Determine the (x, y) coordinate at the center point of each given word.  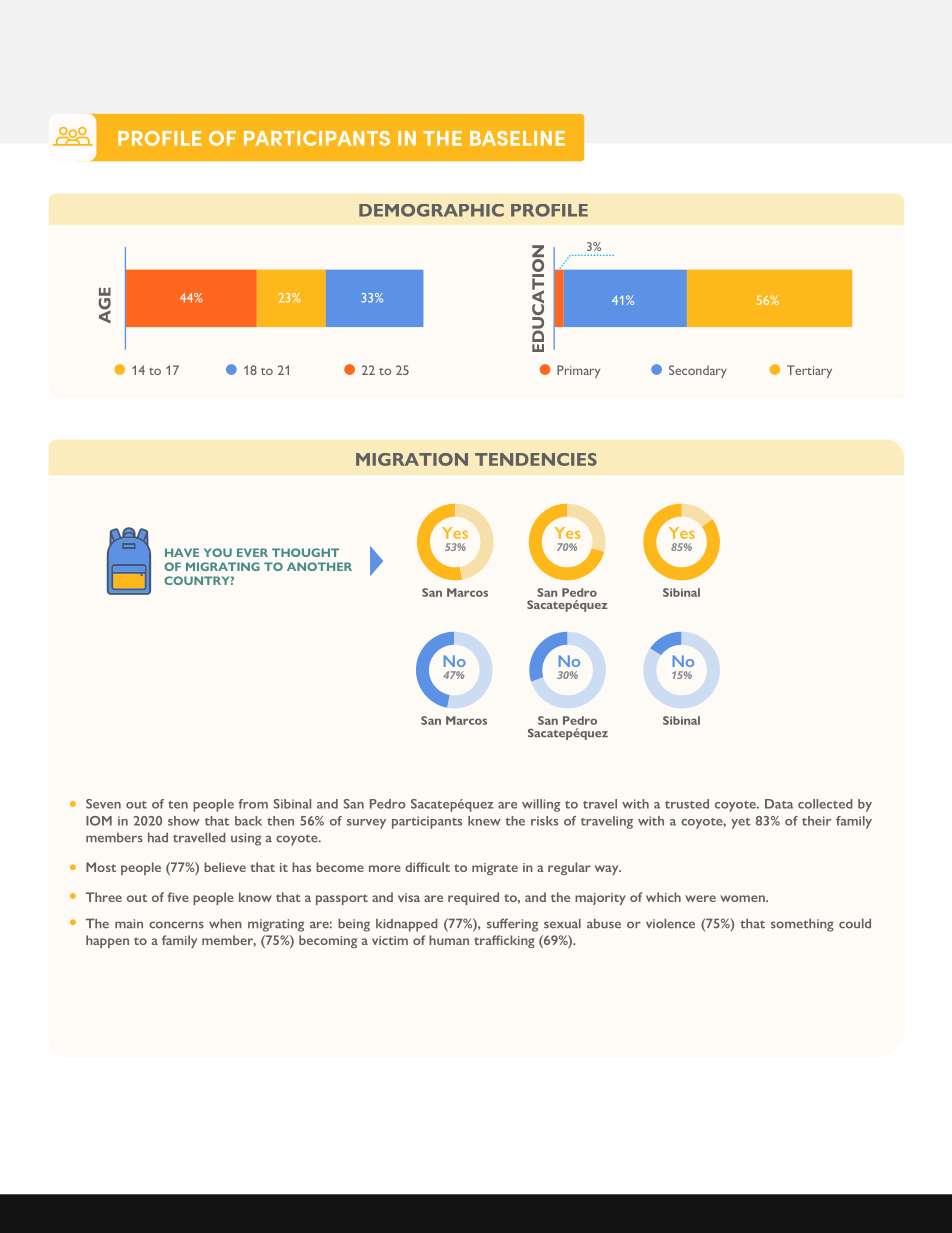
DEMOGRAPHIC (431, 210)
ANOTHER (319, 566)
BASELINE (517, 138)
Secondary (698, 371)
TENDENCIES (536, 459)
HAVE (182, 552)
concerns (176, 925)
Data (779, 804)
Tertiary (809, 371)
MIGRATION (412, 459)
